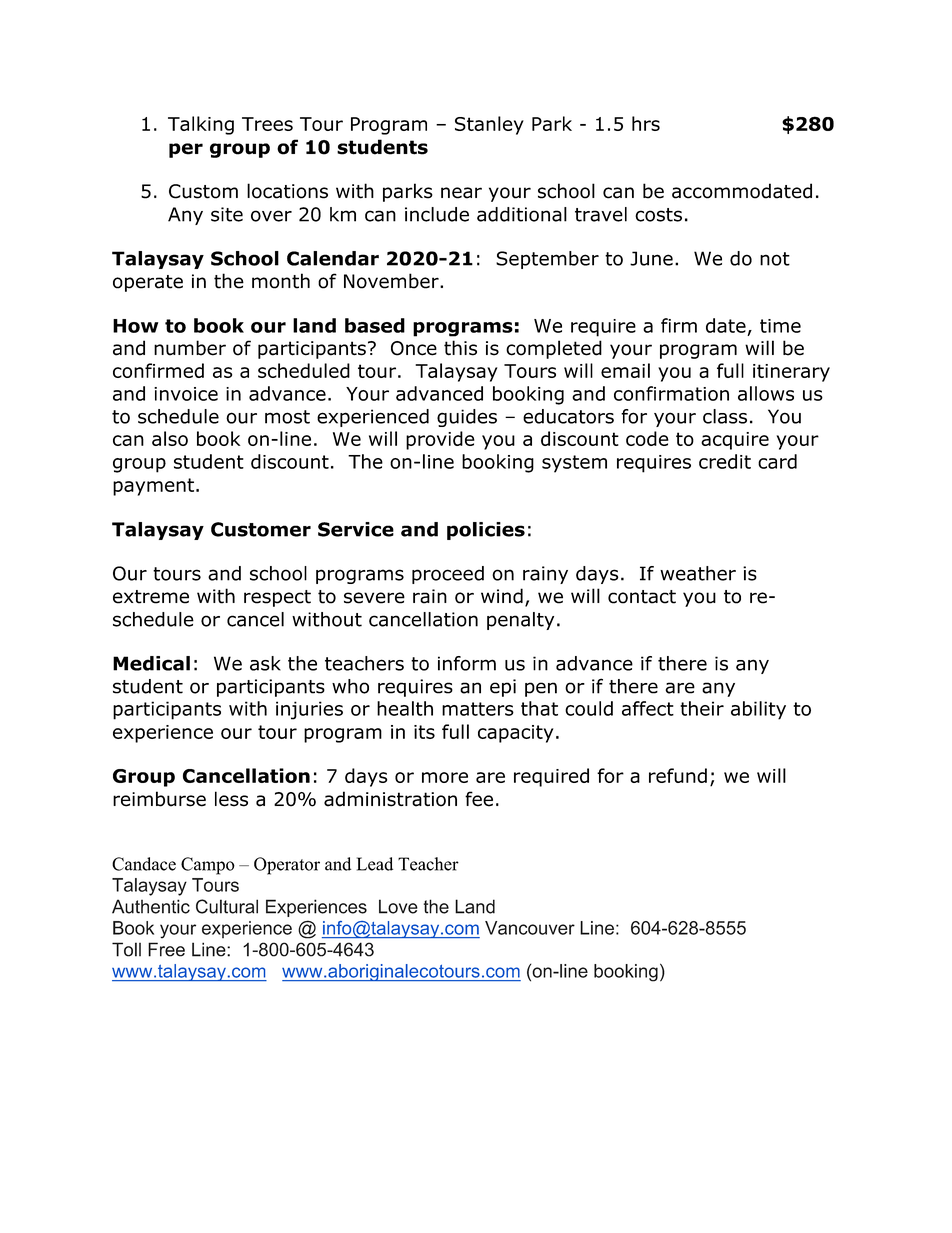 The width and height of the document is (952, 1233). What do you see at coordinates (646, 123) in the document?
I see `hrs` at bounding box center [646, 123].
